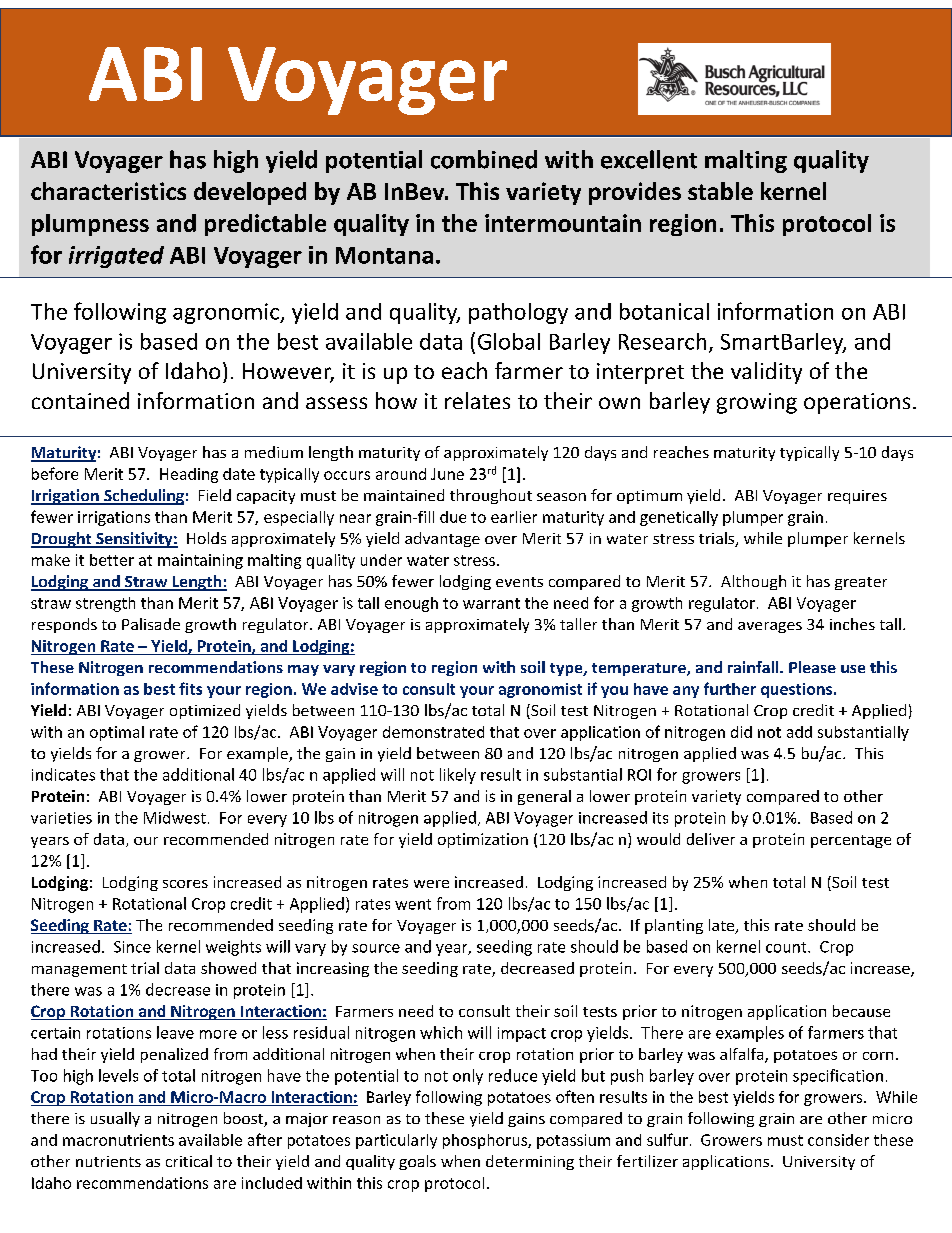 The height and width of the image is (1233, 952). What do you see at coordinates (838, 1140) in the image?
I see `consider` at bounding box center [838, 1140].
